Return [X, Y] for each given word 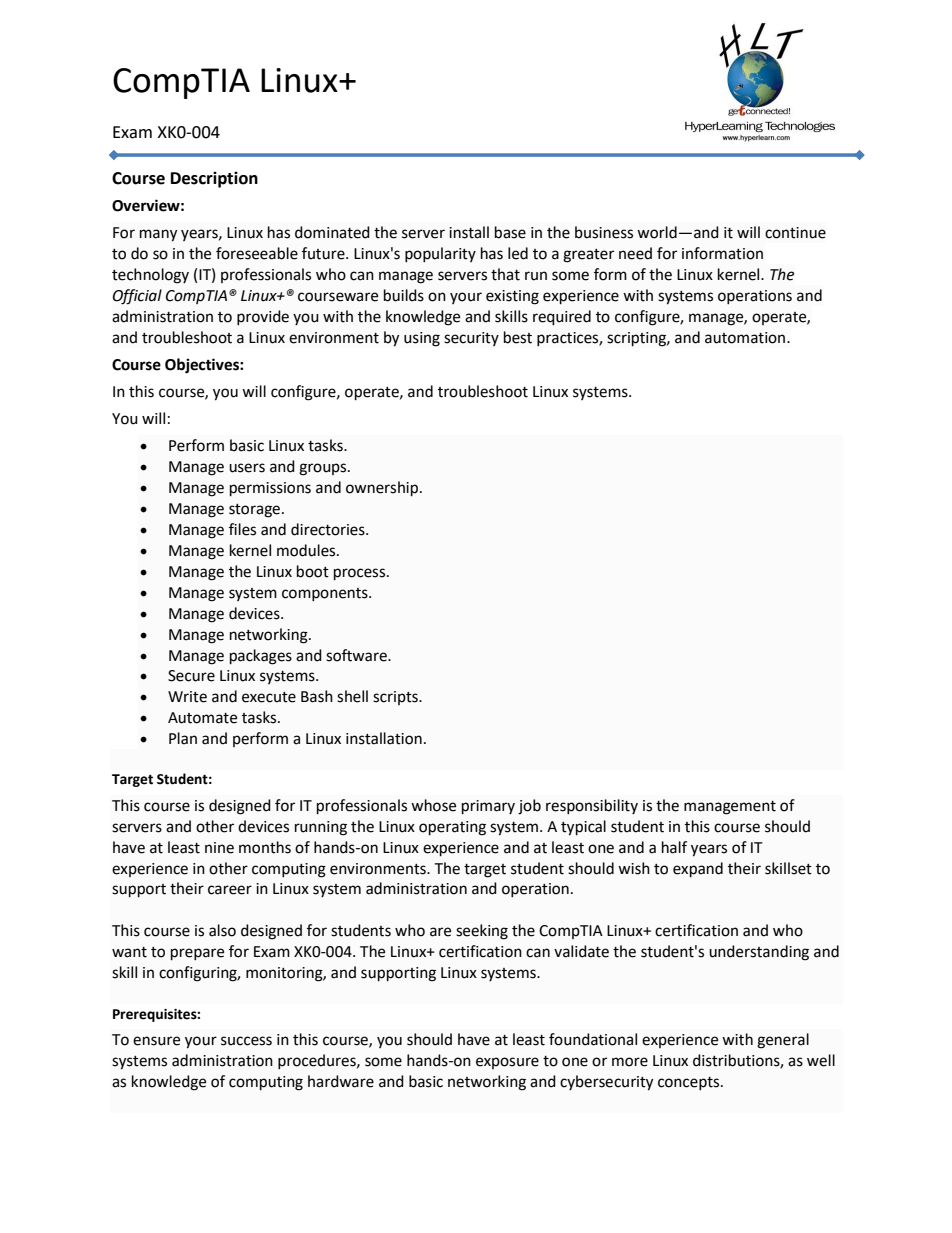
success [246, 1041]
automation [745, 338]
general [783, 1041]
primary [488, 807]
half [674, 847]
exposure [507, 1063]
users [247, 468]
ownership [383, 489]
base [510, 232]
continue [795, 233]
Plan [183, 738]
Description [214, 179]
